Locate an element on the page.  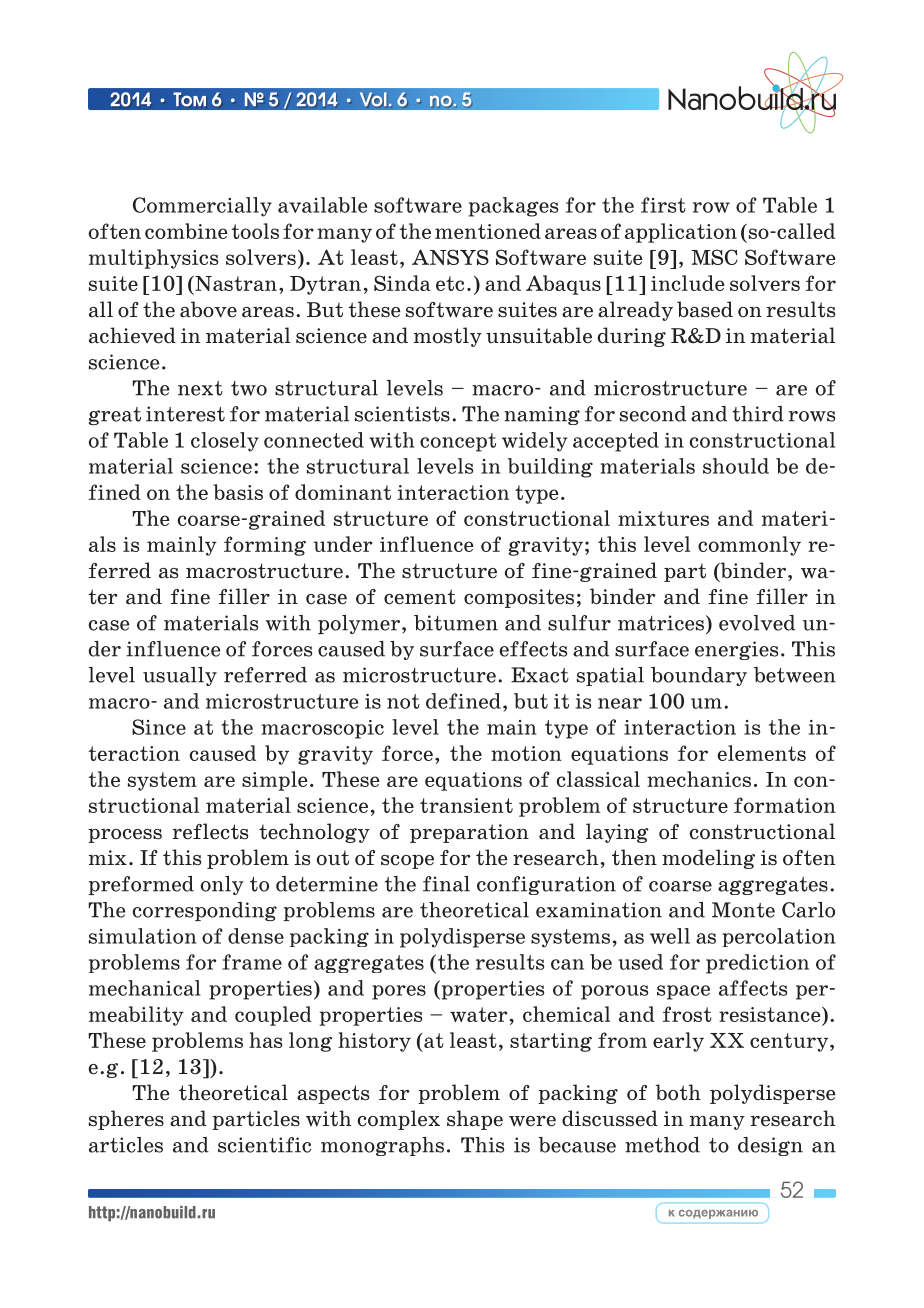
concept is located at coordinates (458, 442).
